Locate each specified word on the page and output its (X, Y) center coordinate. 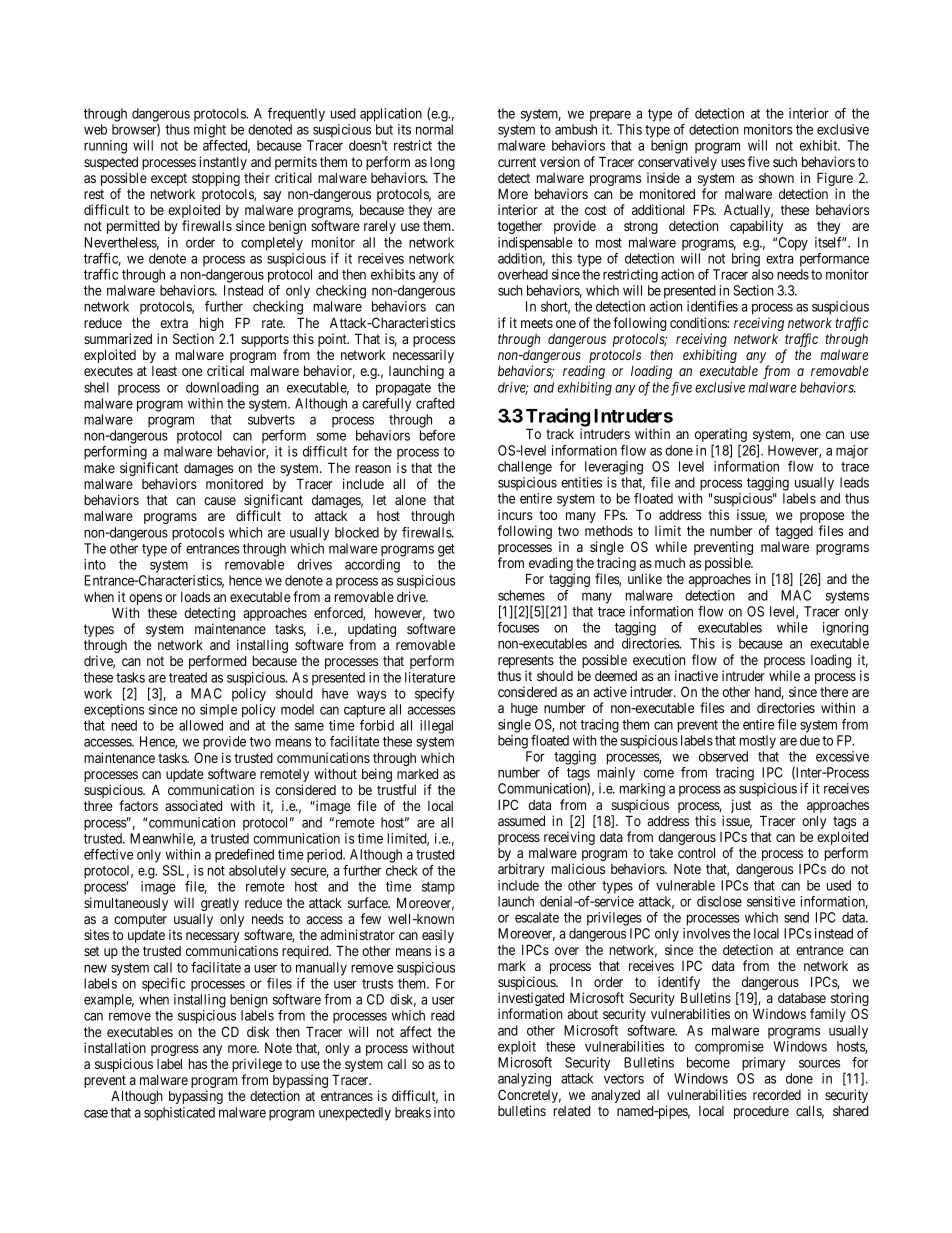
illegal (436, 727)
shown (776, 178)
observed (723, 756)
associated (193, 805)
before (437, 435)
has (198, 1064)
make (99, 468)
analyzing (524, 1080)
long (442, 165)
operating (721, 436)
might (210, 131)
